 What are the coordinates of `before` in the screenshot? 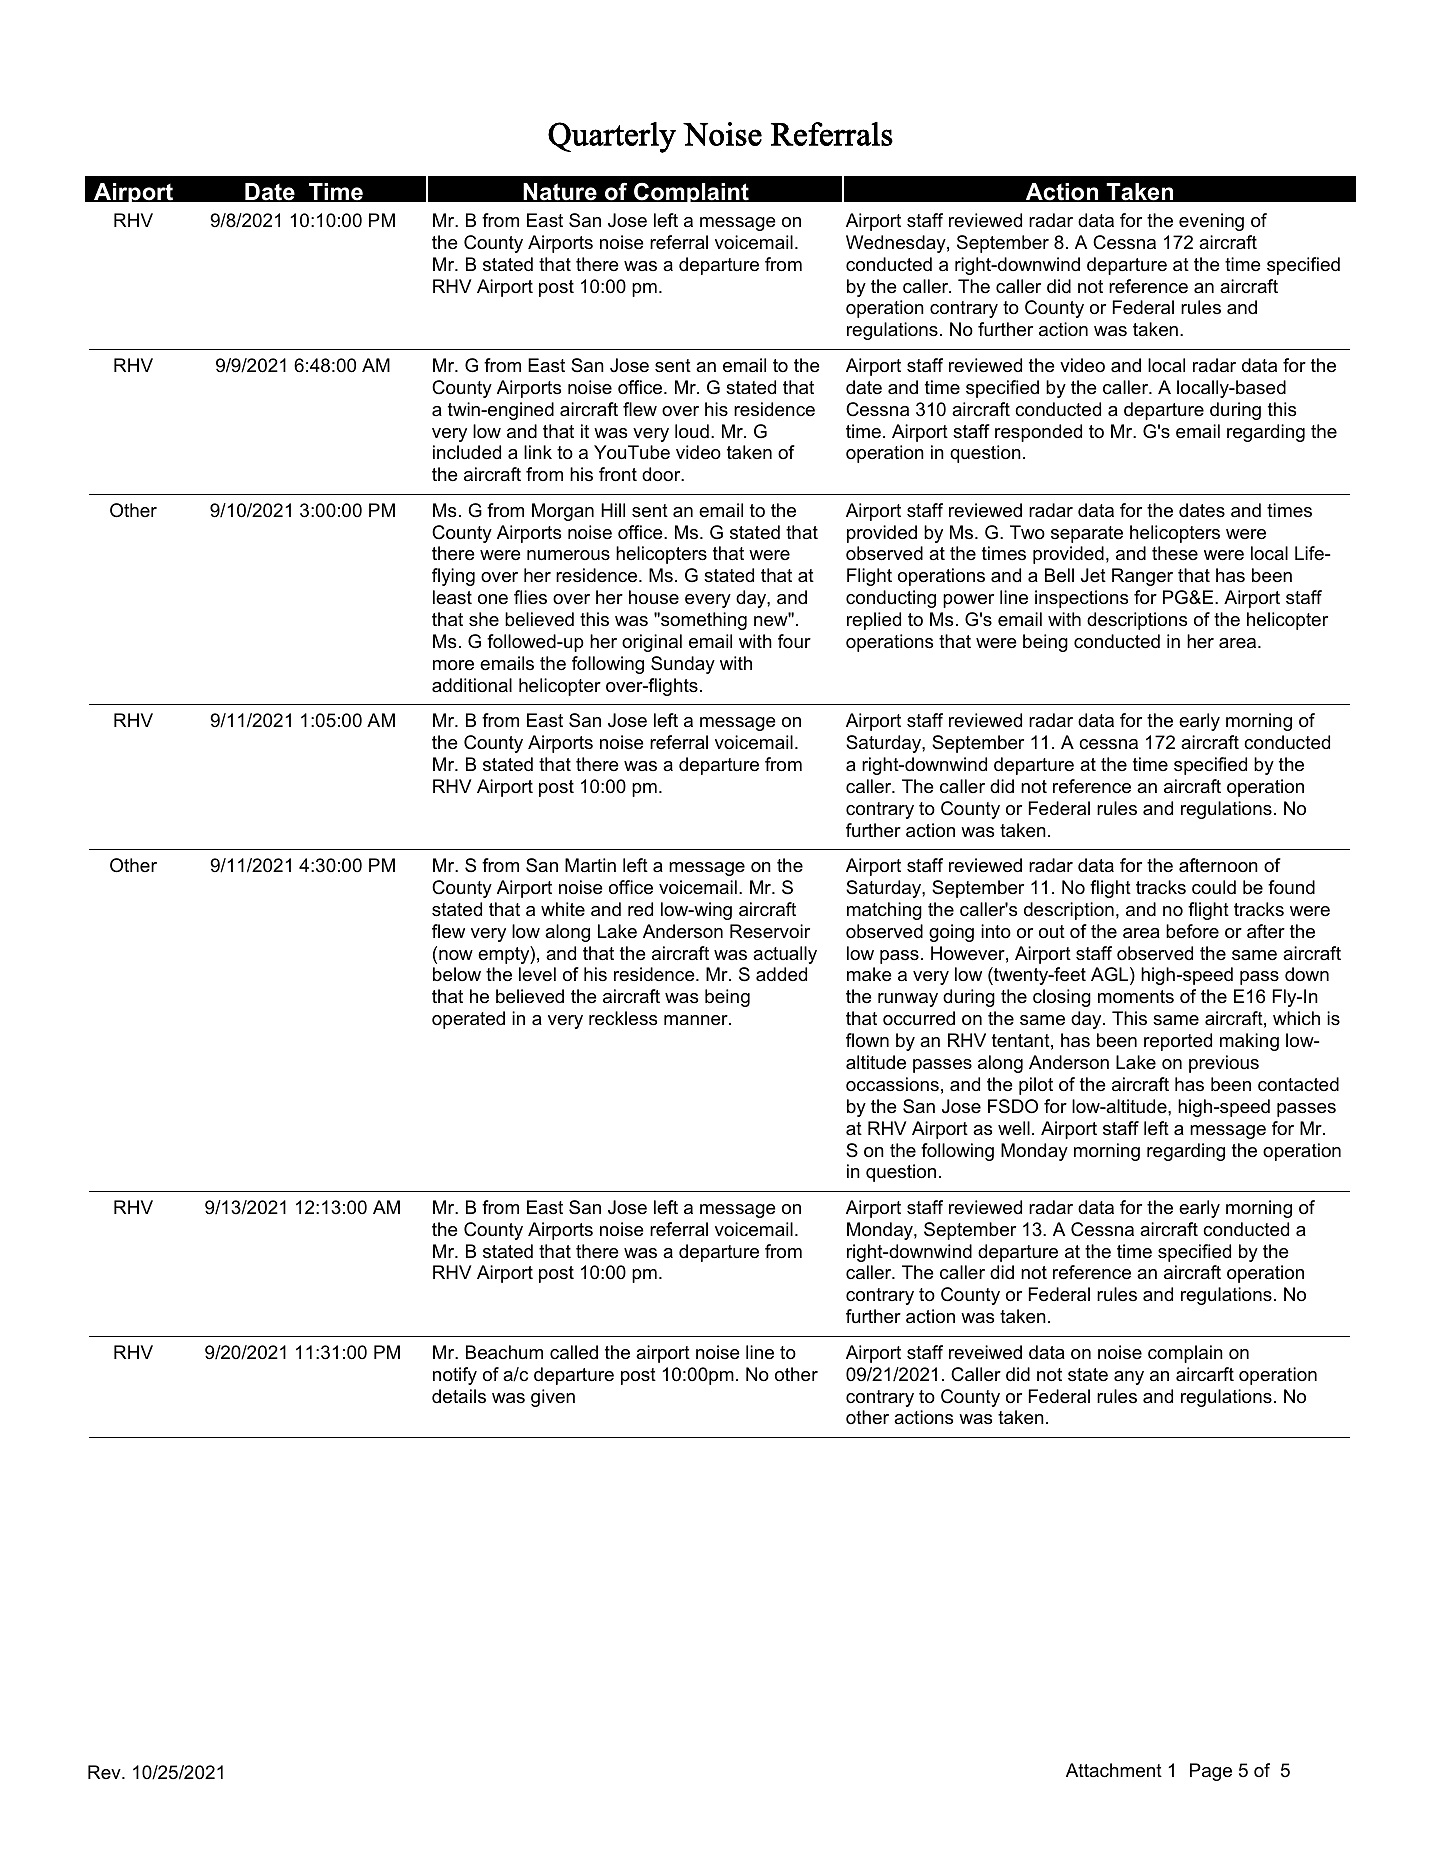 It's located at (1192, 931).
